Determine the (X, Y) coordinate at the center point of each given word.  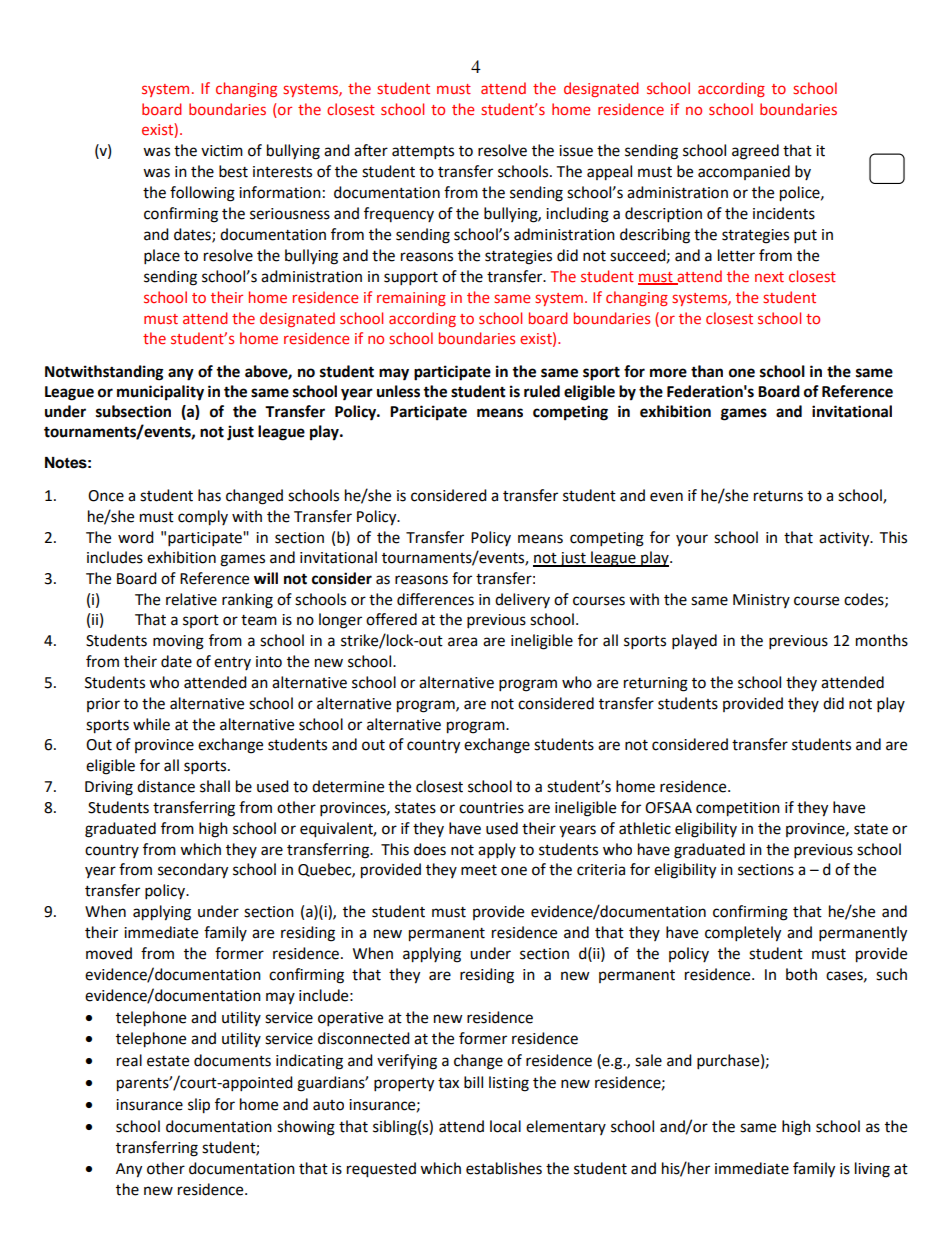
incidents (784, 213)
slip (199, 1106)
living (872, 1170)
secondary (193, 871)
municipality (160, 393)
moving (178, 642)
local (505, 1126)
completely (743, 934)
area (462, 642)
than (707, 371)
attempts (423, 153)
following (202, 194)
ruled (542, 391)
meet (479, 870)
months (882, 640)
